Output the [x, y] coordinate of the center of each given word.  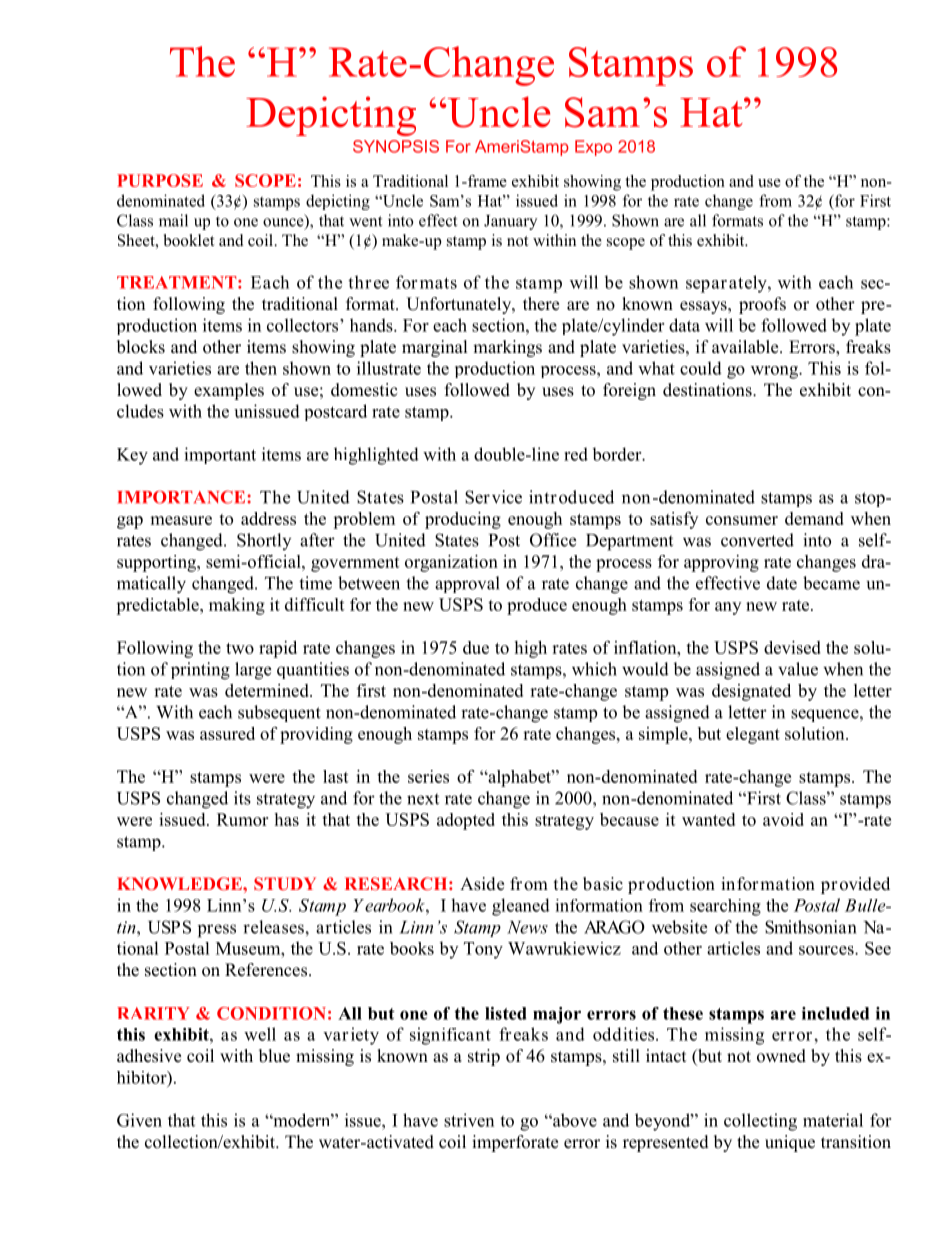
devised [792, 647]
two [240, 648]
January [510, 222]
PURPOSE [160, 180]
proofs [762, 305]
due [476, 647]
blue [274, 1056]
